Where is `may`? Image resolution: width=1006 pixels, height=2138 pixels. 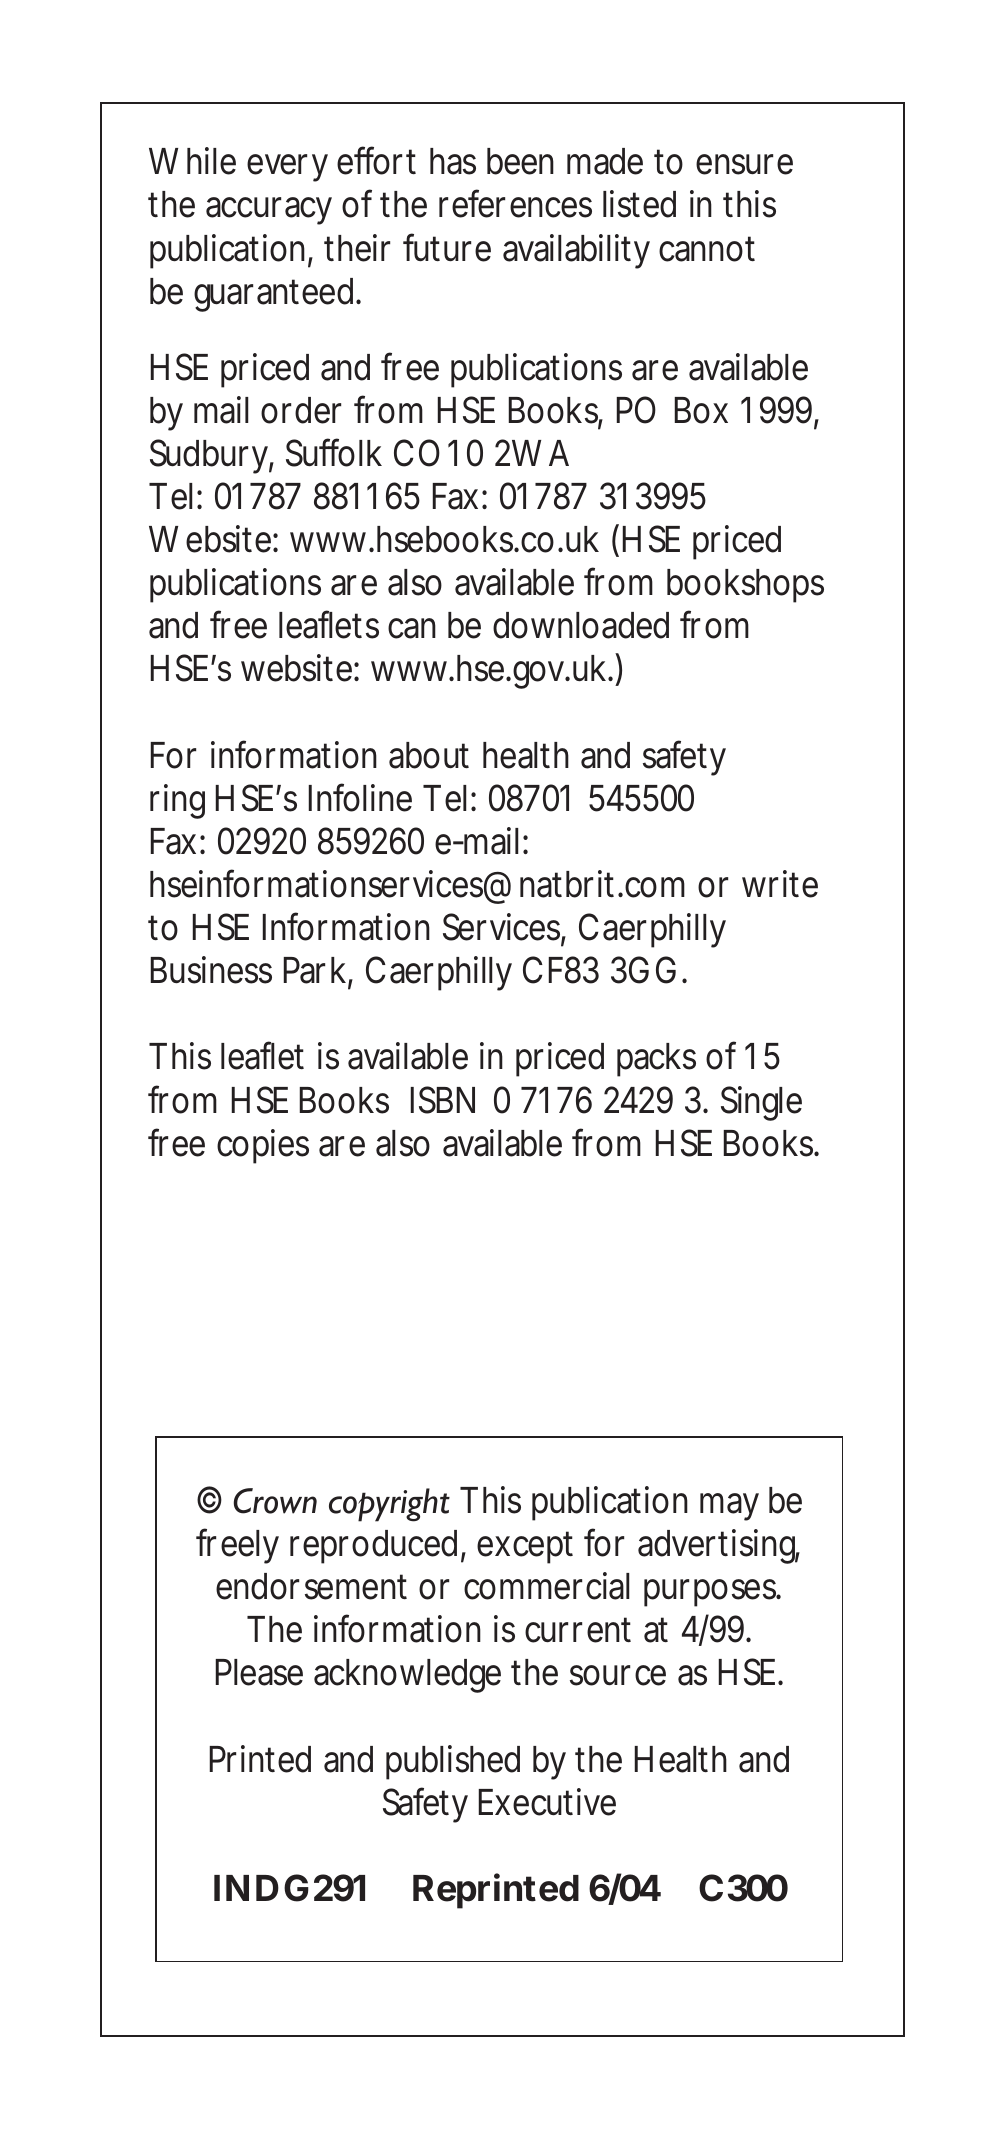 may is located at coordinates (729, 1507).
